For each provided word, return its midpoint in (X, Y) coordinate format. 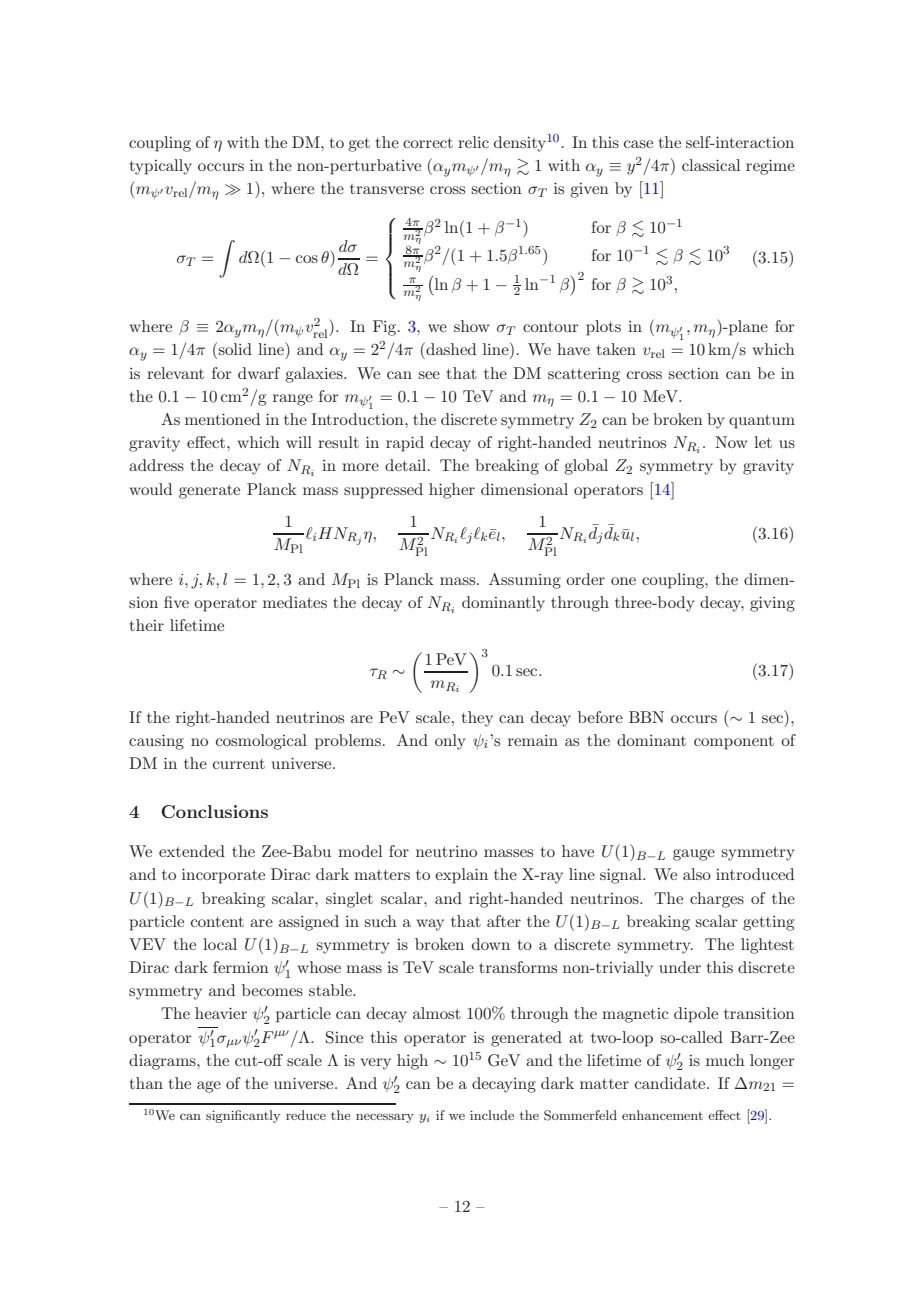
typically (161, 167)
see (429, 375)
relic (473, 142)
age (209, 1087)
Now (731, 442)
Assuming (525, 581)
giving (772, 604)
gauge (694, 855)
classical (711, 165)
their (147, 625)
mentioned (222, 419)
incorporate (223, 876)
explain (461, 876)
